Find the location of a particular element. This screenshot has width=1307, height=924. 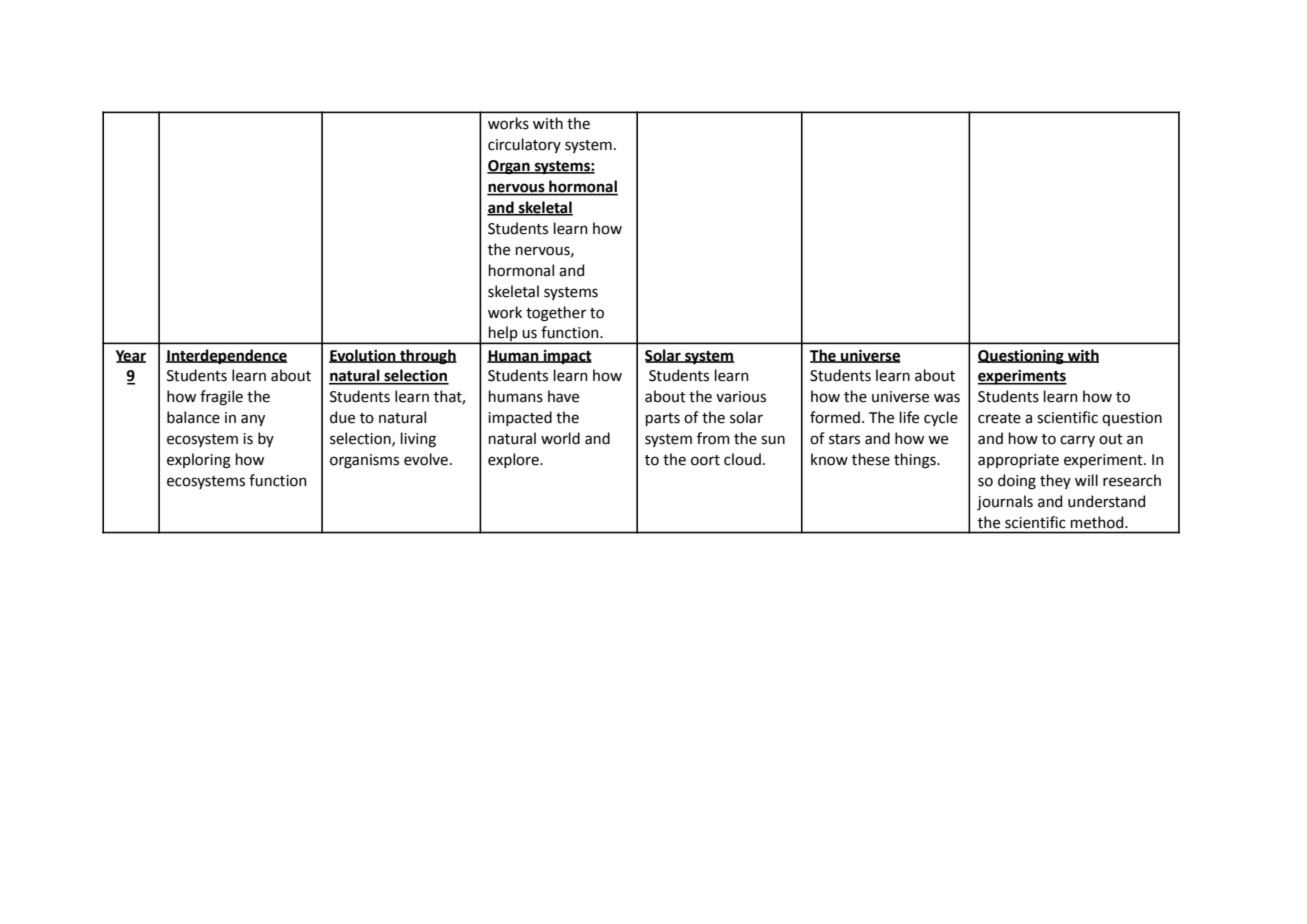

through is located at coordinates (427, 357).
